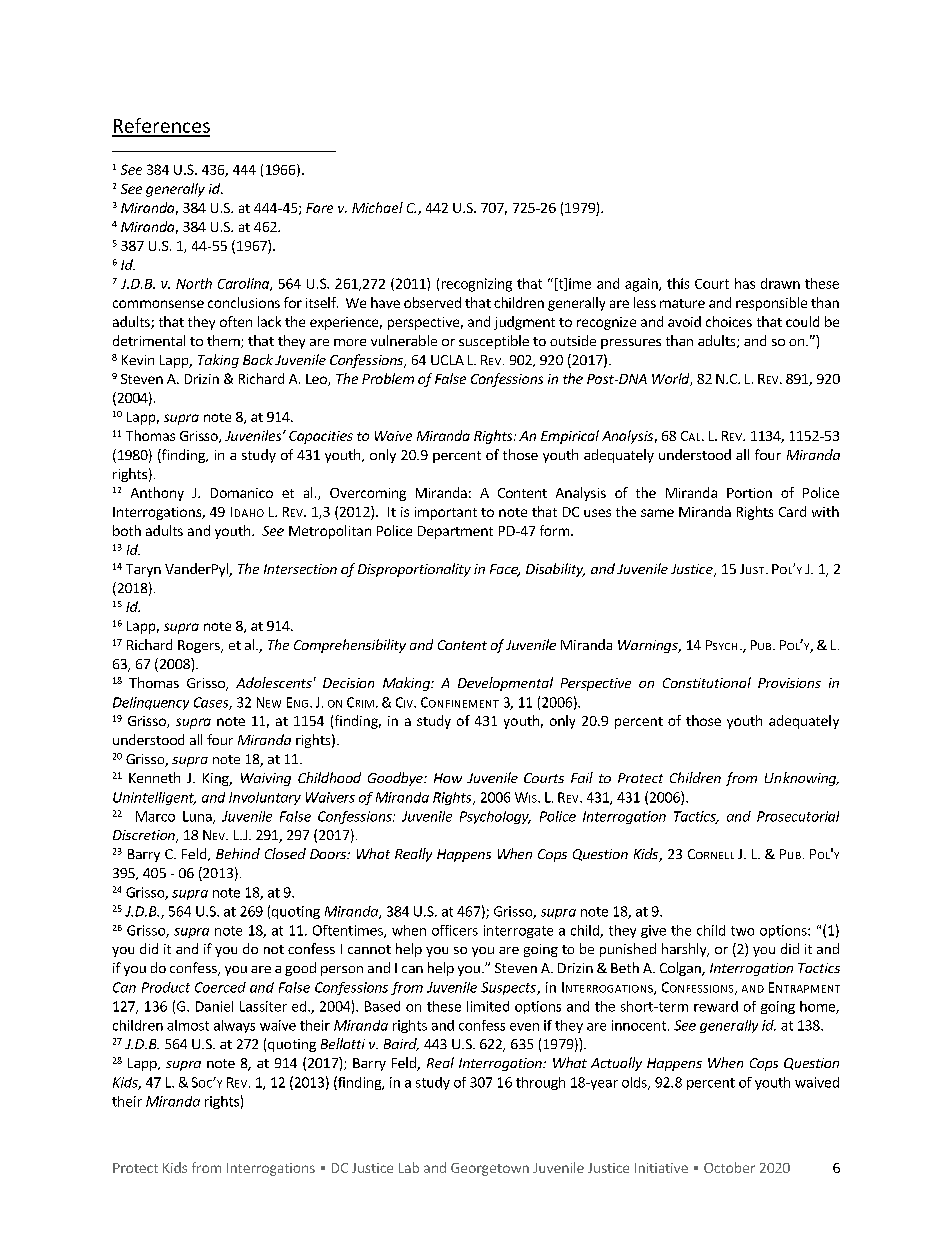 The width and height of the screenshot is (952, 1233). What do you see at coordinates (194, 283) in the screenshot?
I see `North` at bounding box center [194, 283].
